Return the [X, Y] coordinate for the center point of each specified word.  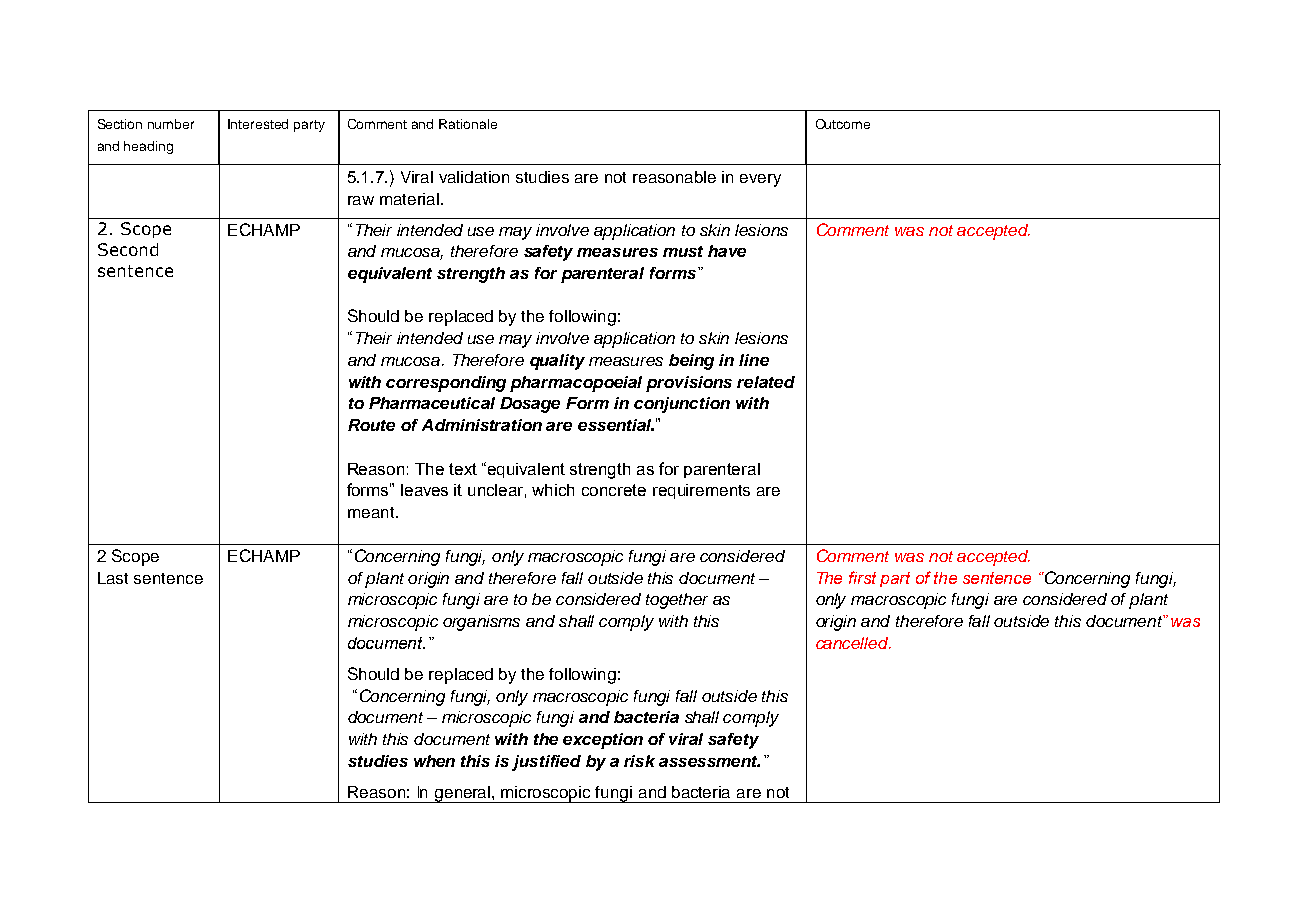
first [862, 577]
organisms [481, 623]
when [434, 761]
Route [371, 425]
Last [113, 578]
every [760, 180]
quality [557, 362]
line [754, 360]
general [463, 794]
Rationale [468, 124]
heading [148, 147]
